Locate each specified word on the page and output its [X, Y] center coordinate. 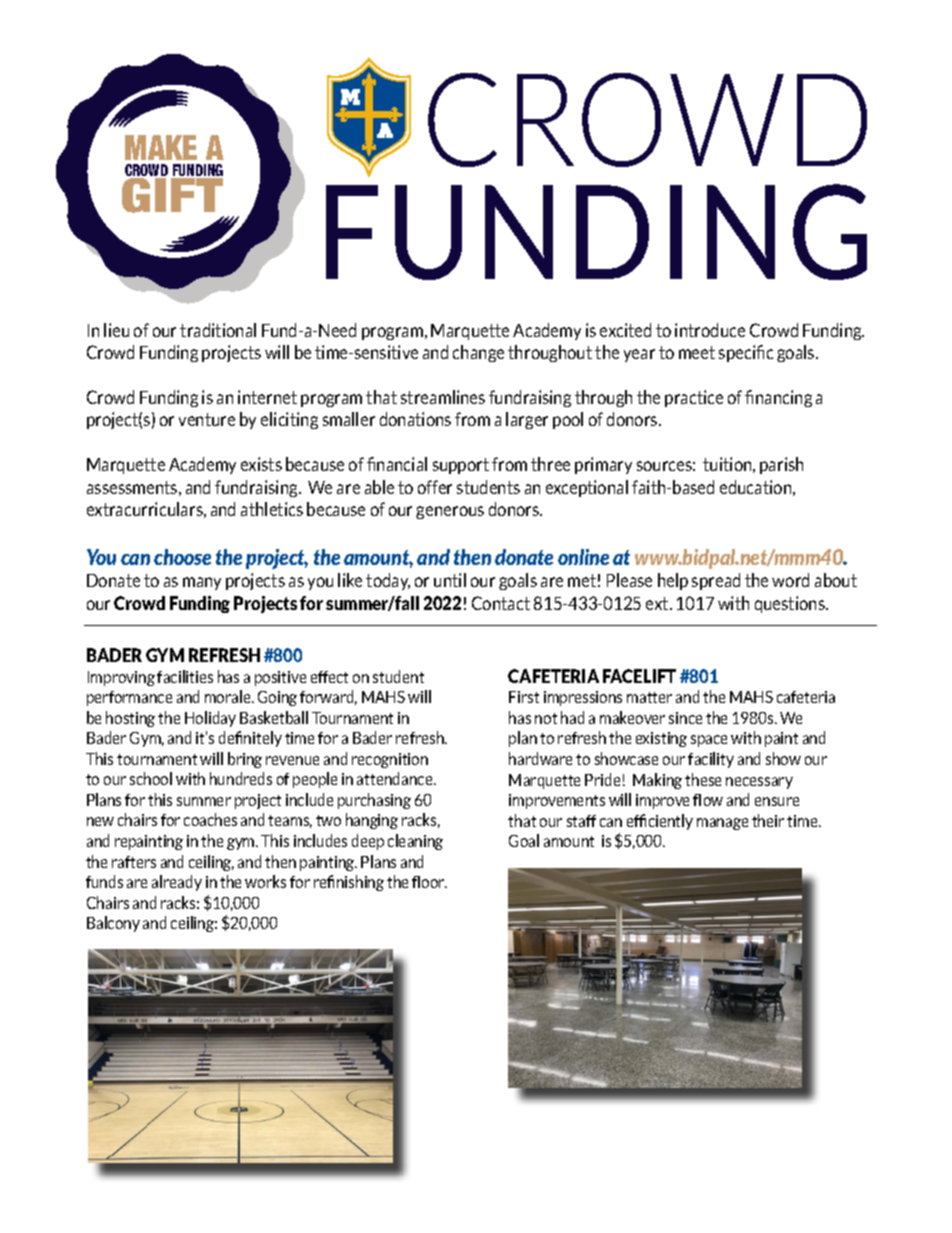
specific [746, 353]
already [177, 883]
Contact [501, 603]
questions [791, 604]
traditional [218, 330]
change [478, 353]
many [202, 583]
